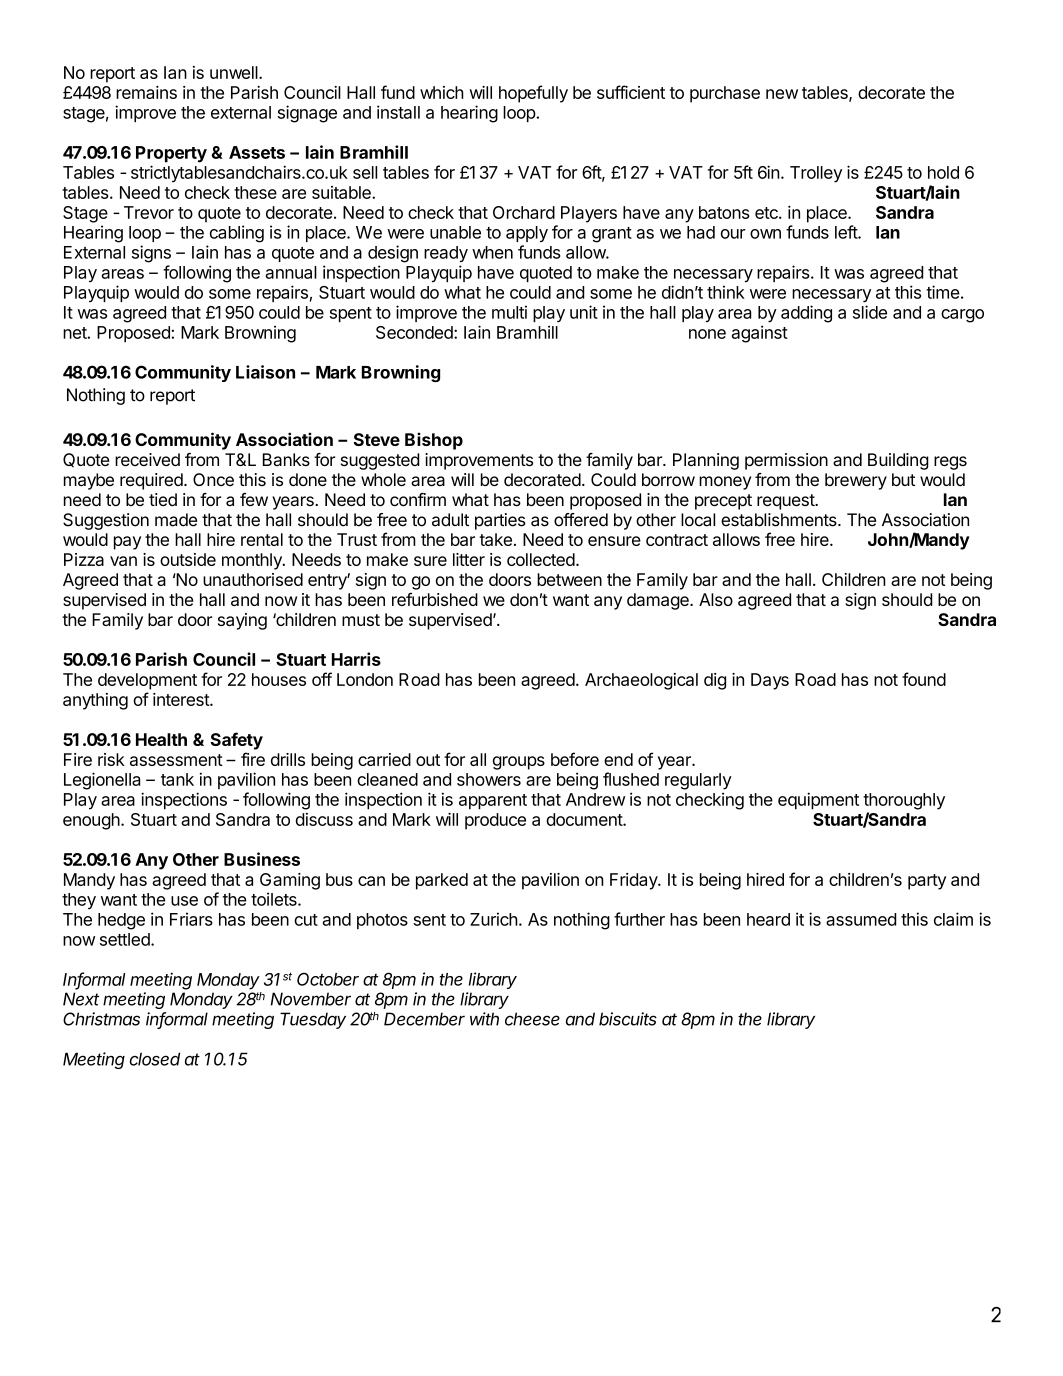  Describe the element at coordinates (146, 92) in the image. I see `remains` at that location.
